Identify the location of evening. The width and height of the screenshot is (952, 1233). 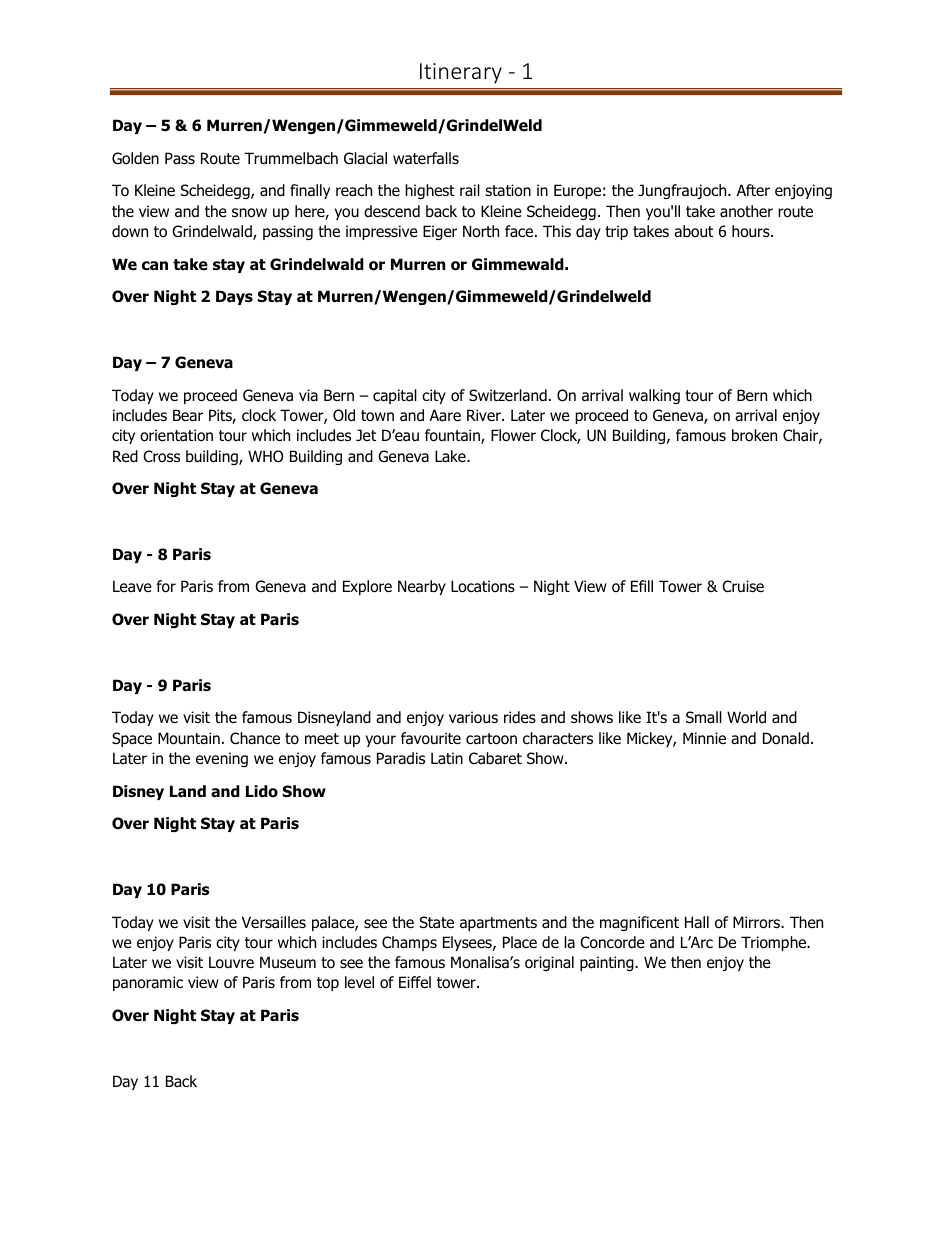
(222, 759).
